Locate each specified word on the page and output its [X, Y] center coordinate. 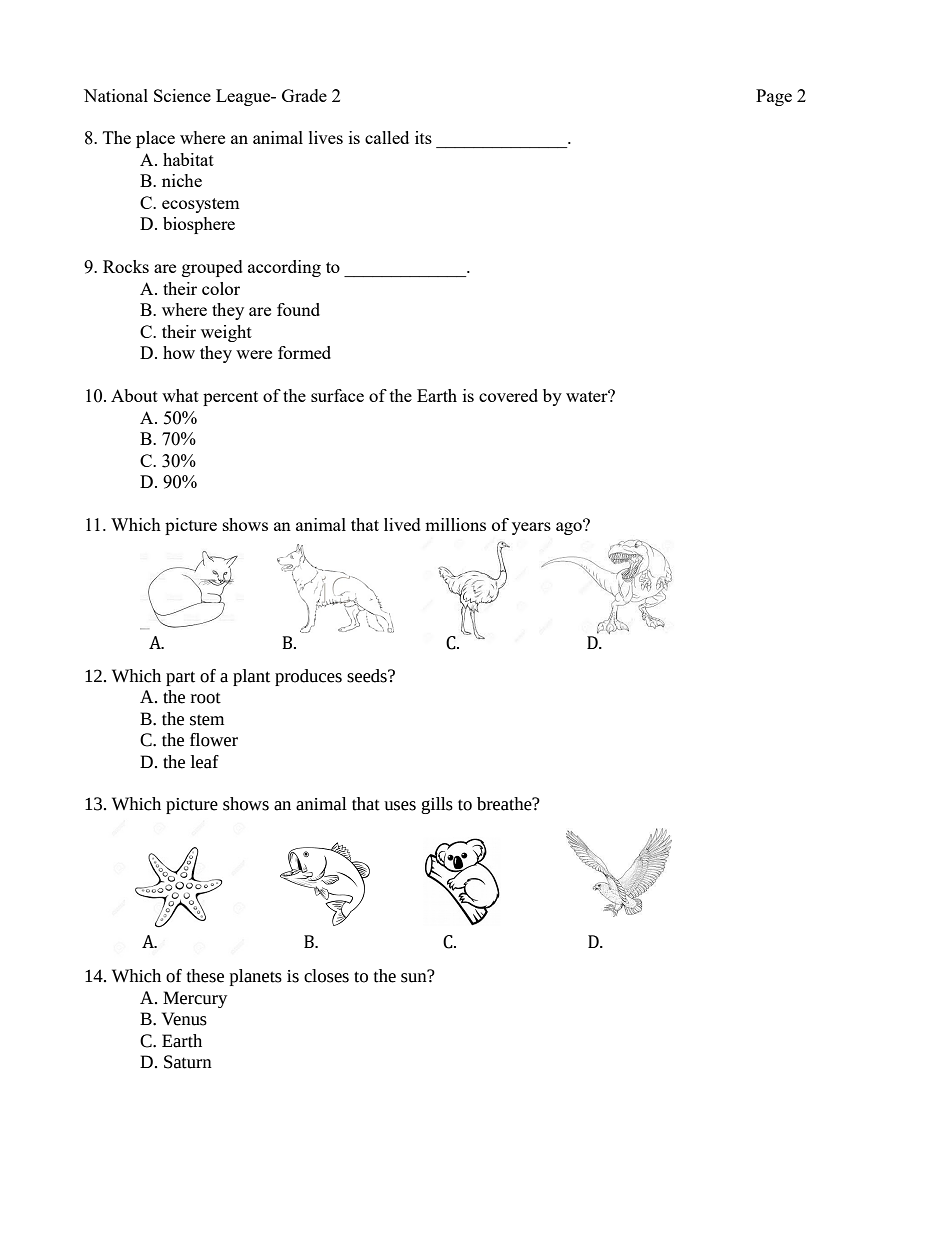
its [423, 137]
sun [415, 977]
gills [437, 805]
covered [508, 395]
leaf [205, 762]
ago [570, 527]
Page [774, 97]
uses [400, 806]
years [531, 528]
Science [182, 95]
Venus [184, 1019]
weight [226, 333]
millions [455, 524]
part [180, 678]
